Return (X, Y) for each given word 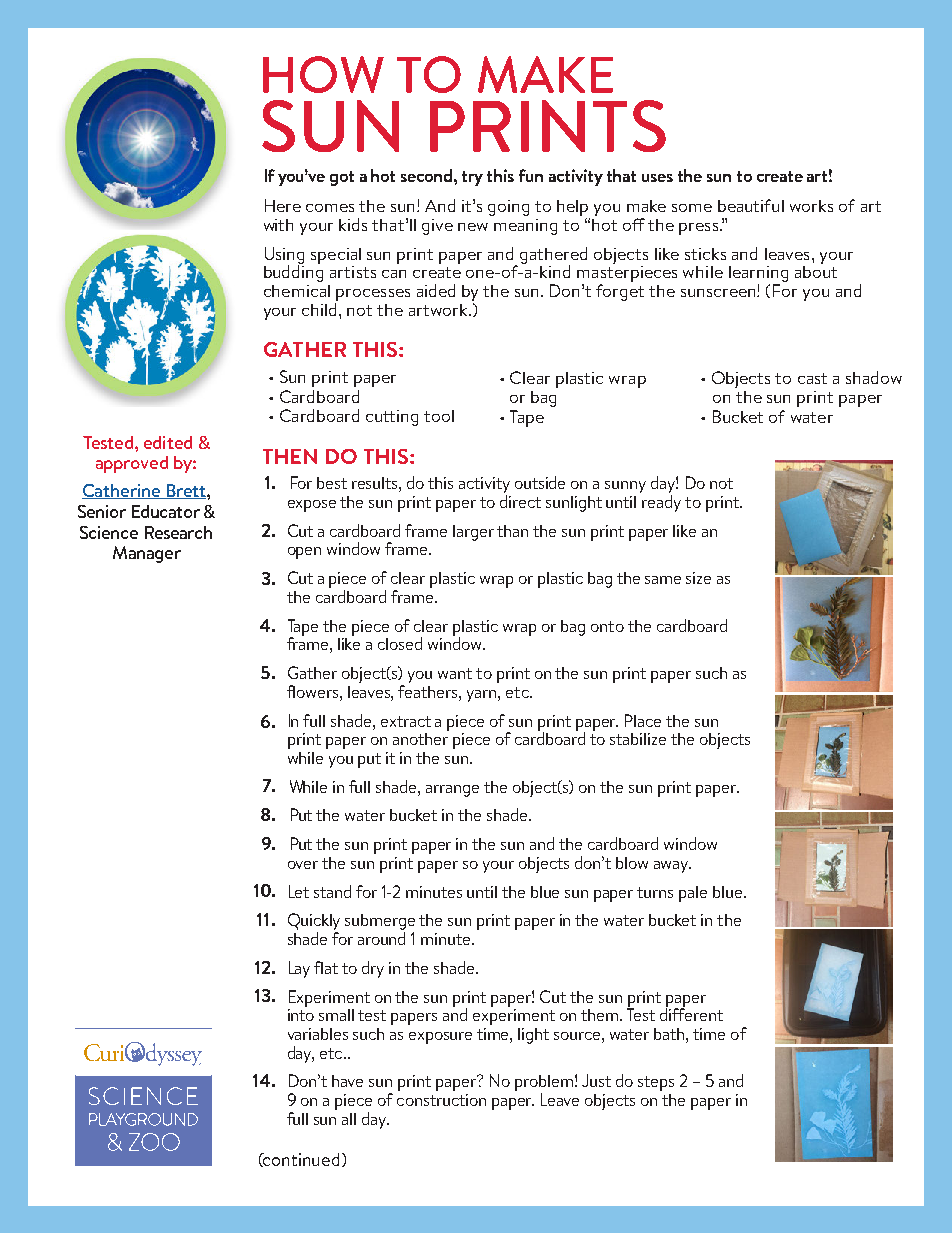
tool (439, 416)
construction (441, 1100)
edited (168, 442)
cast (812, 378)
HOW (323, 74)
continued (300, 1160)
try (472, 178)
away (672, 867)
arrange (452, 791)
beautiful (751, 205)
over (303, 865)
